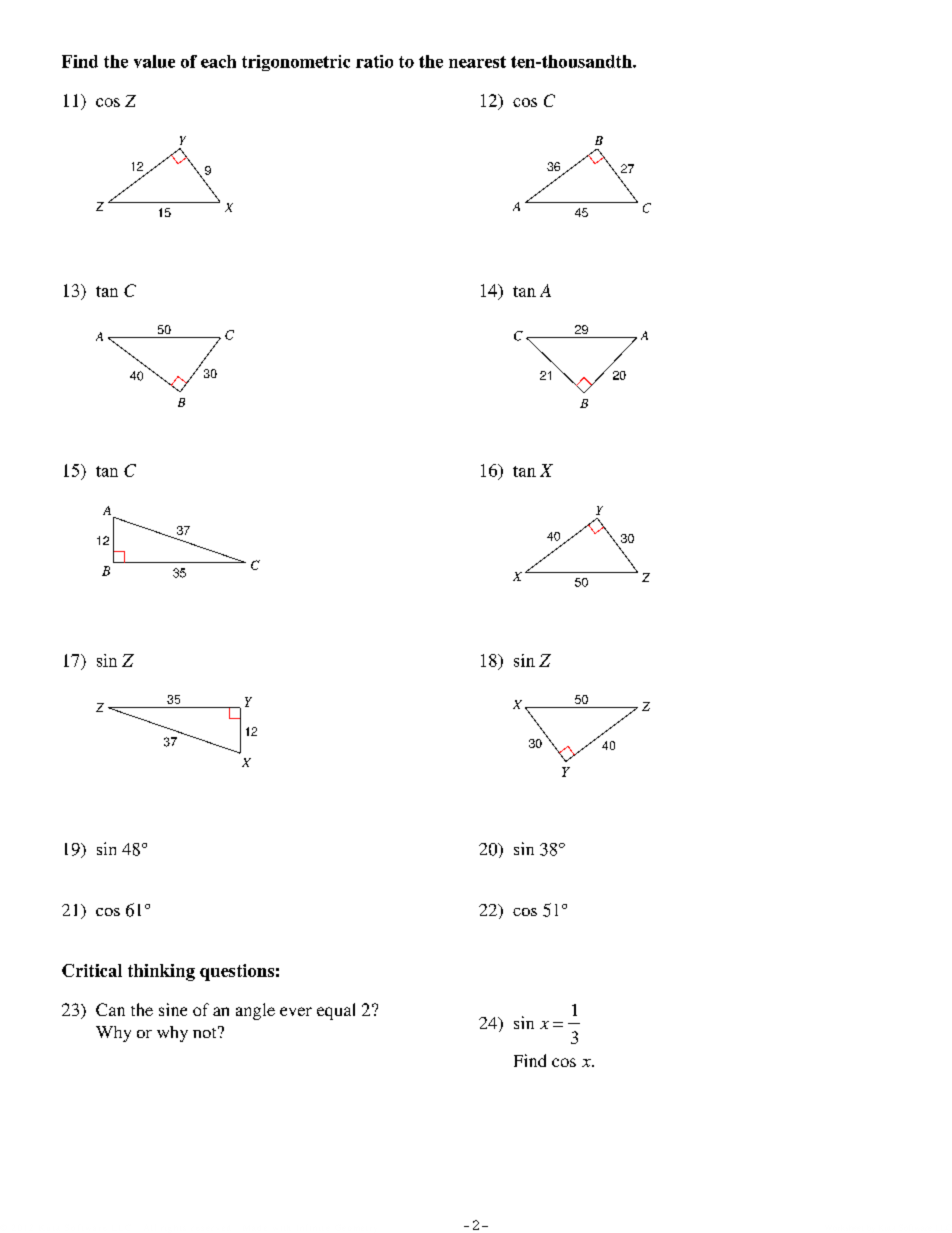 The width and height of the screenshot is (952, 1233). Describe the element at coordinates (296, 1011) in the screenshot. I see `ever` at that location.
